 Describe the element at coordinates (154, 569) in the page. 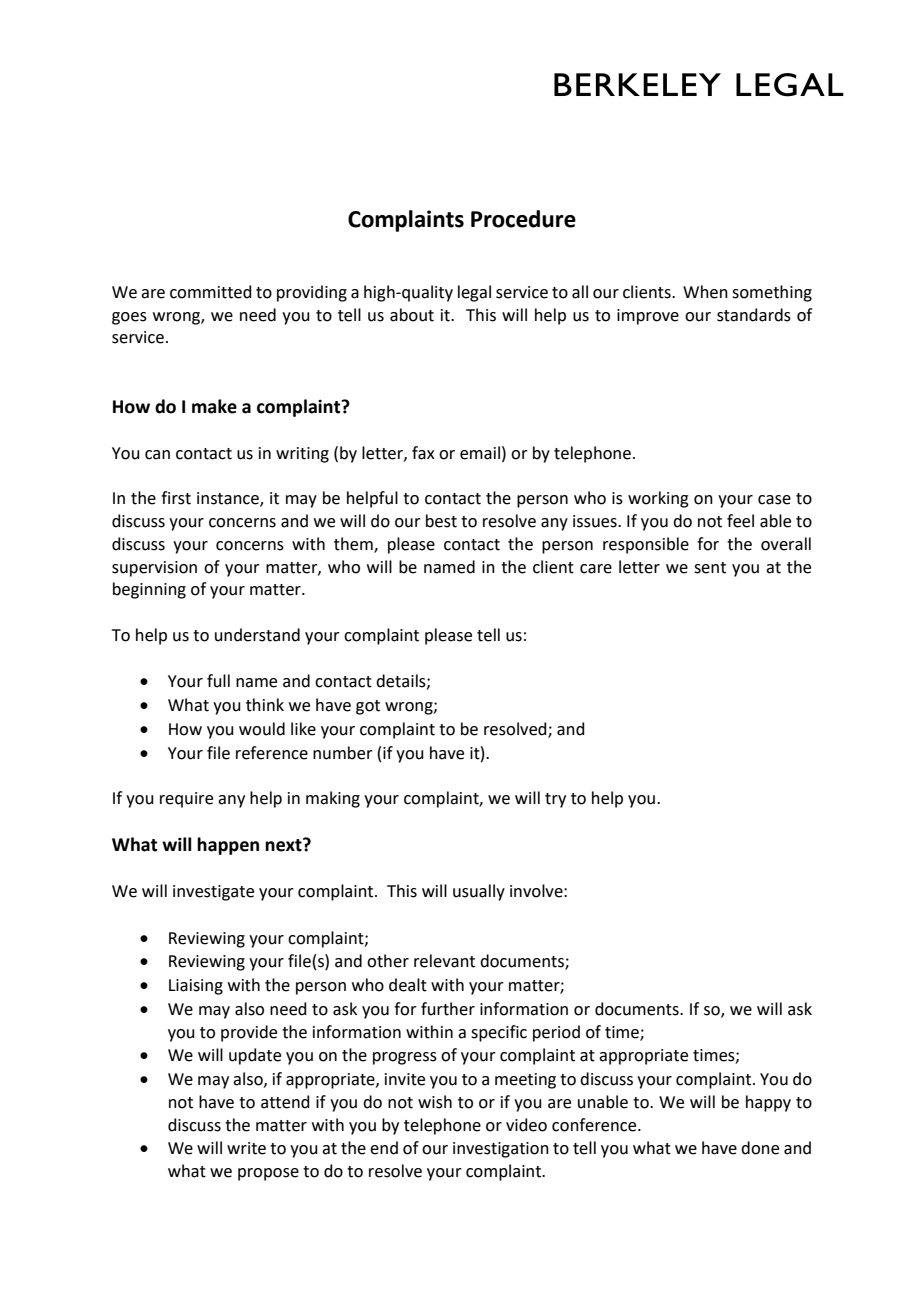

I see `supervision` at that location.
